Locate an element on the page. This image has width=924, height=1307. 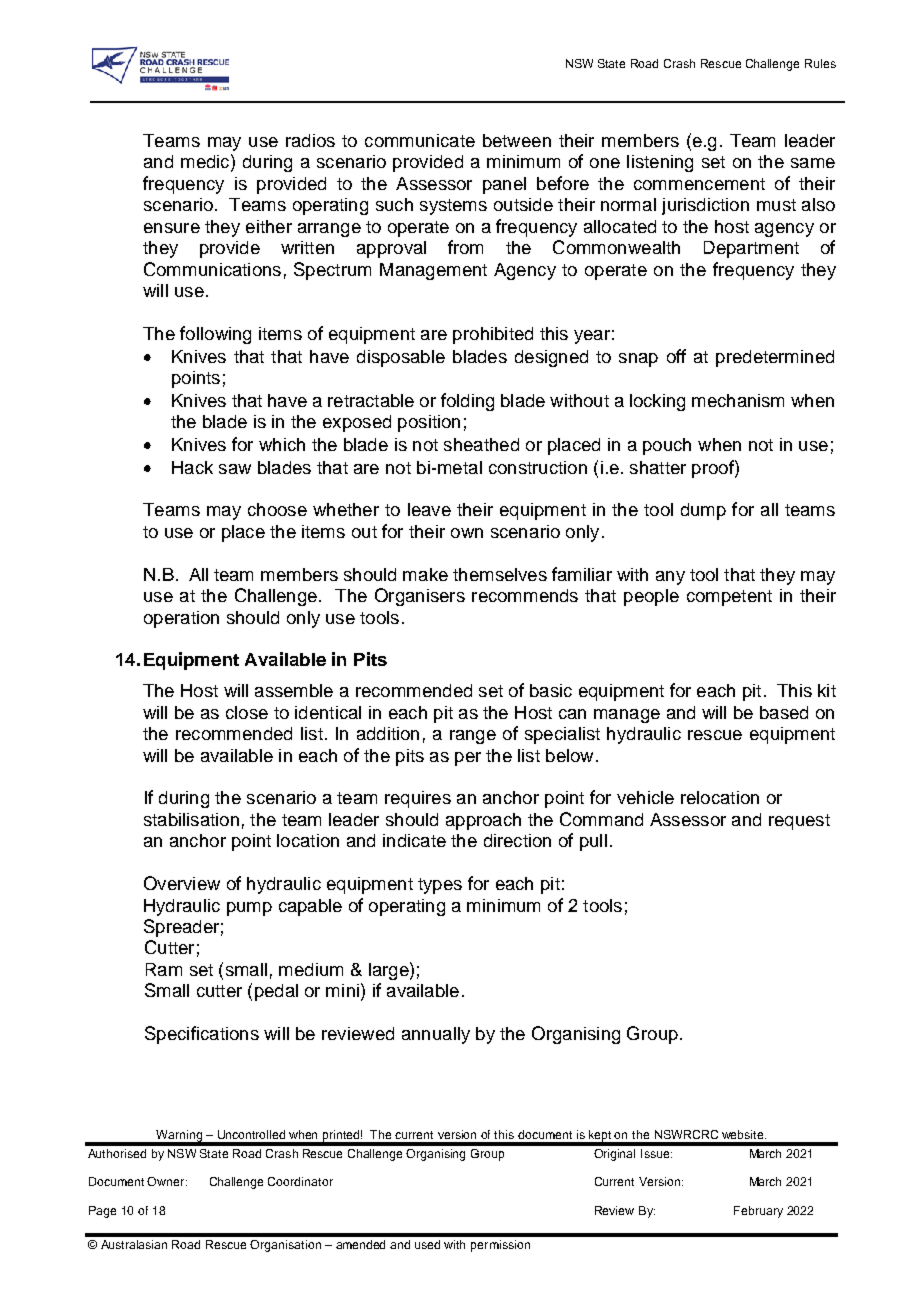
competent is located at coordinates (729, 598).
